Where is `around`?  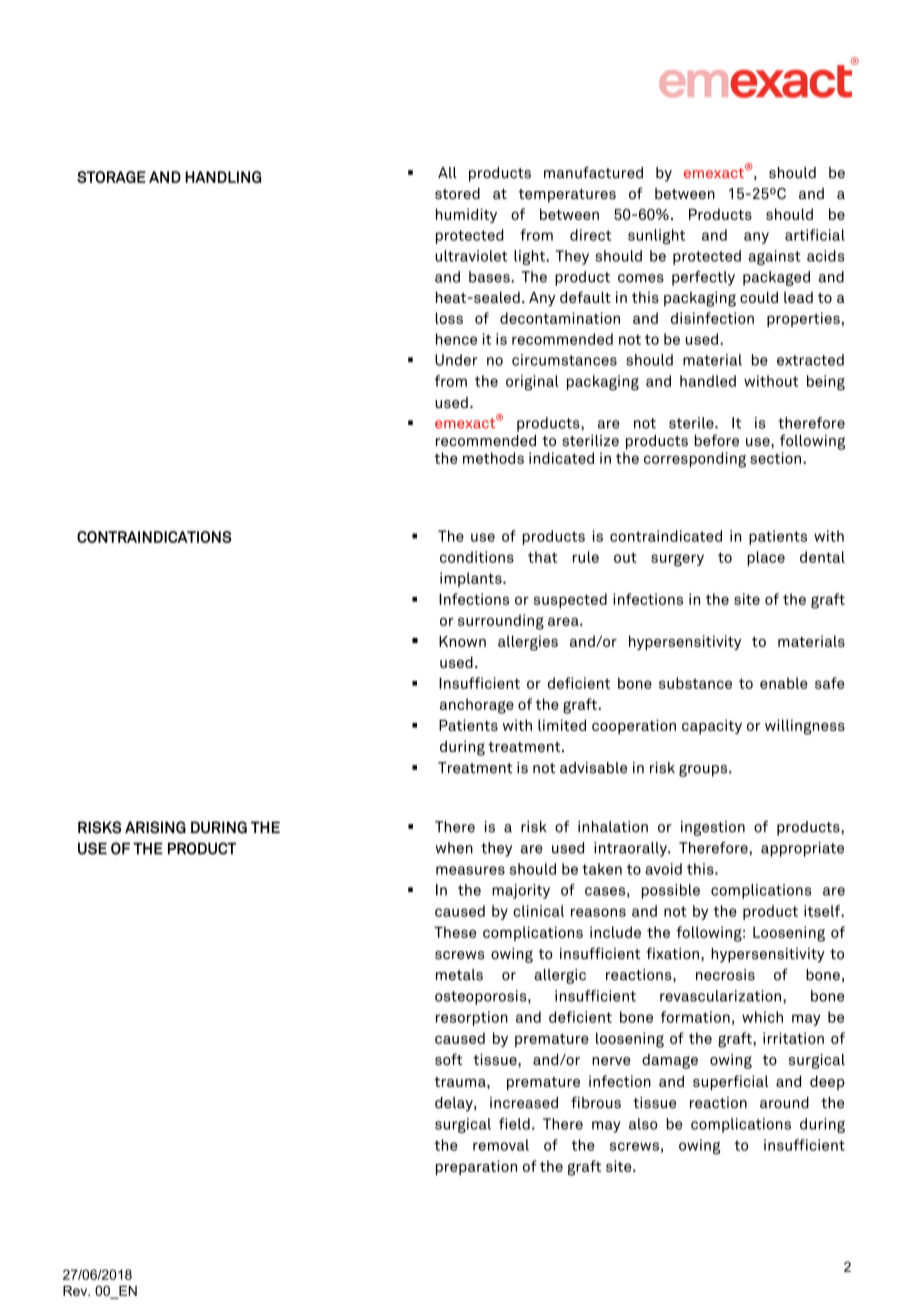
around is located at coordinates (784, 1103).
